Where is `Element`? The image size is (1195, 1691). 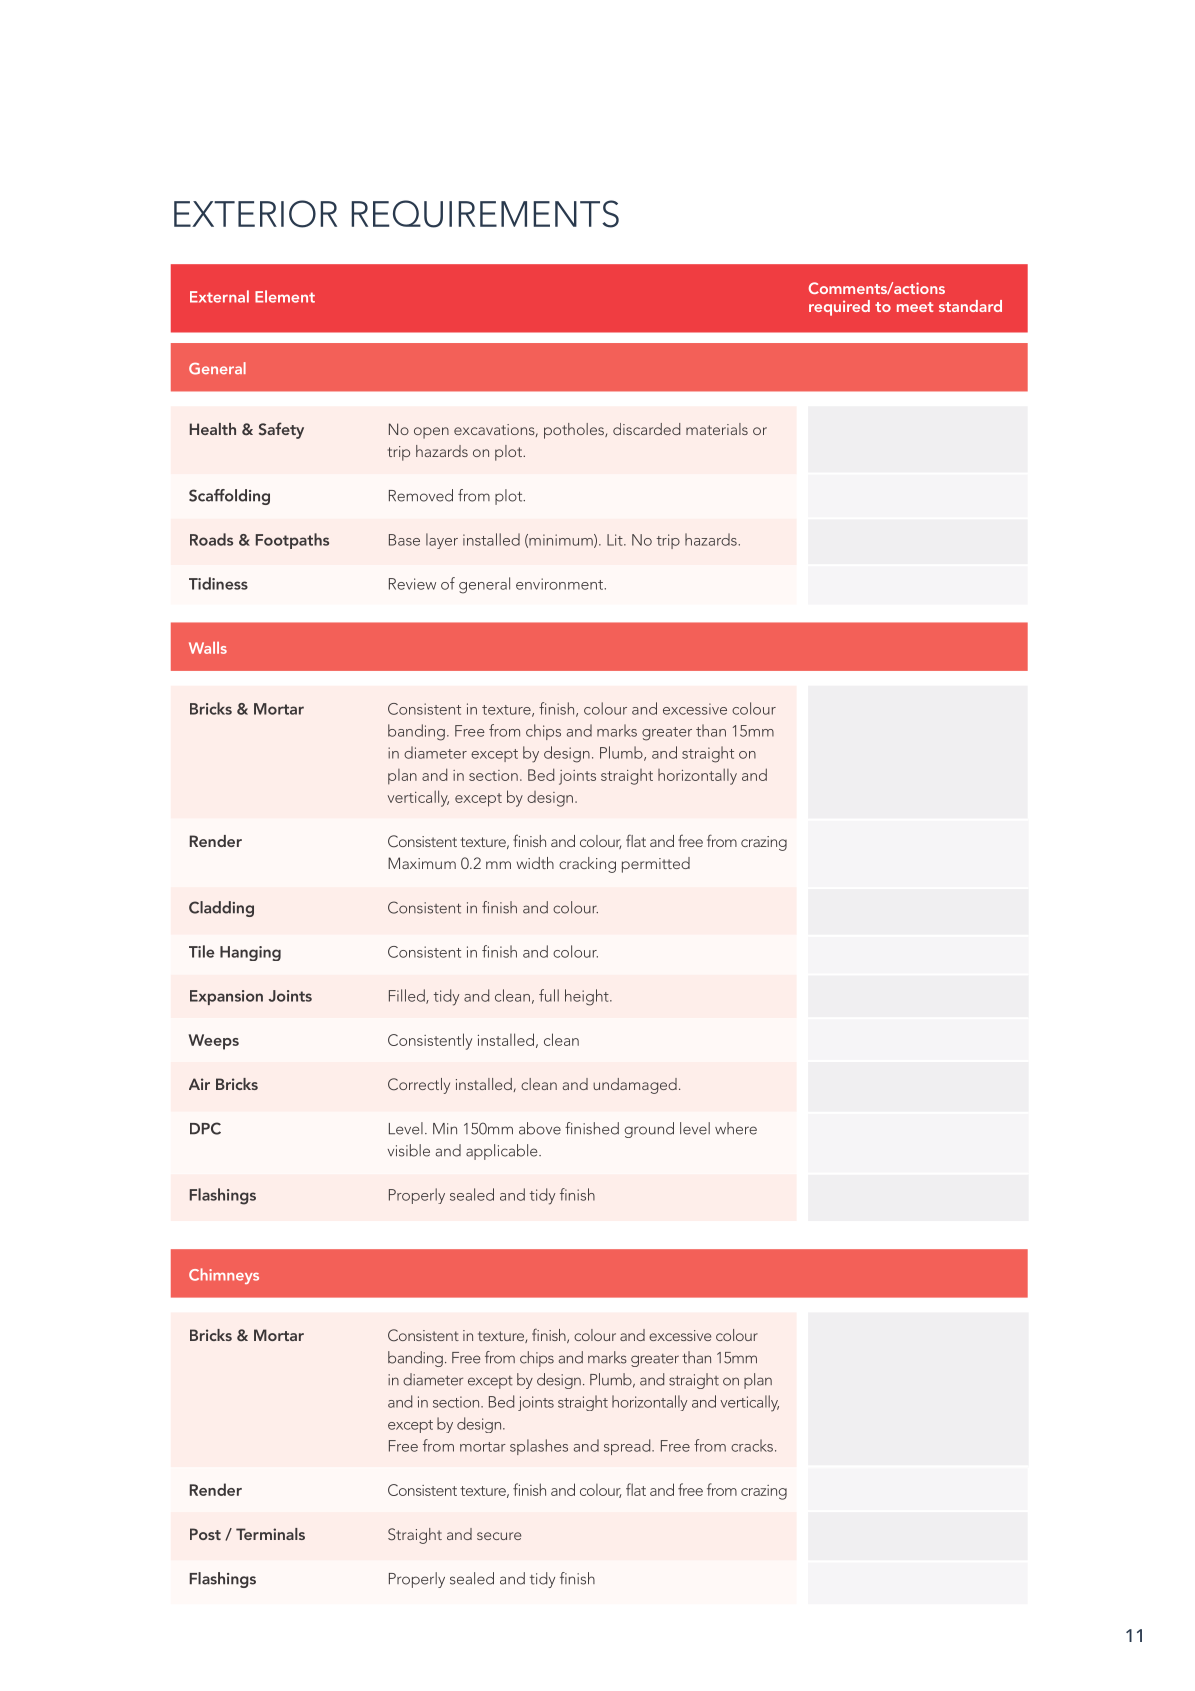
Element is located at coordinates (285, 296).
